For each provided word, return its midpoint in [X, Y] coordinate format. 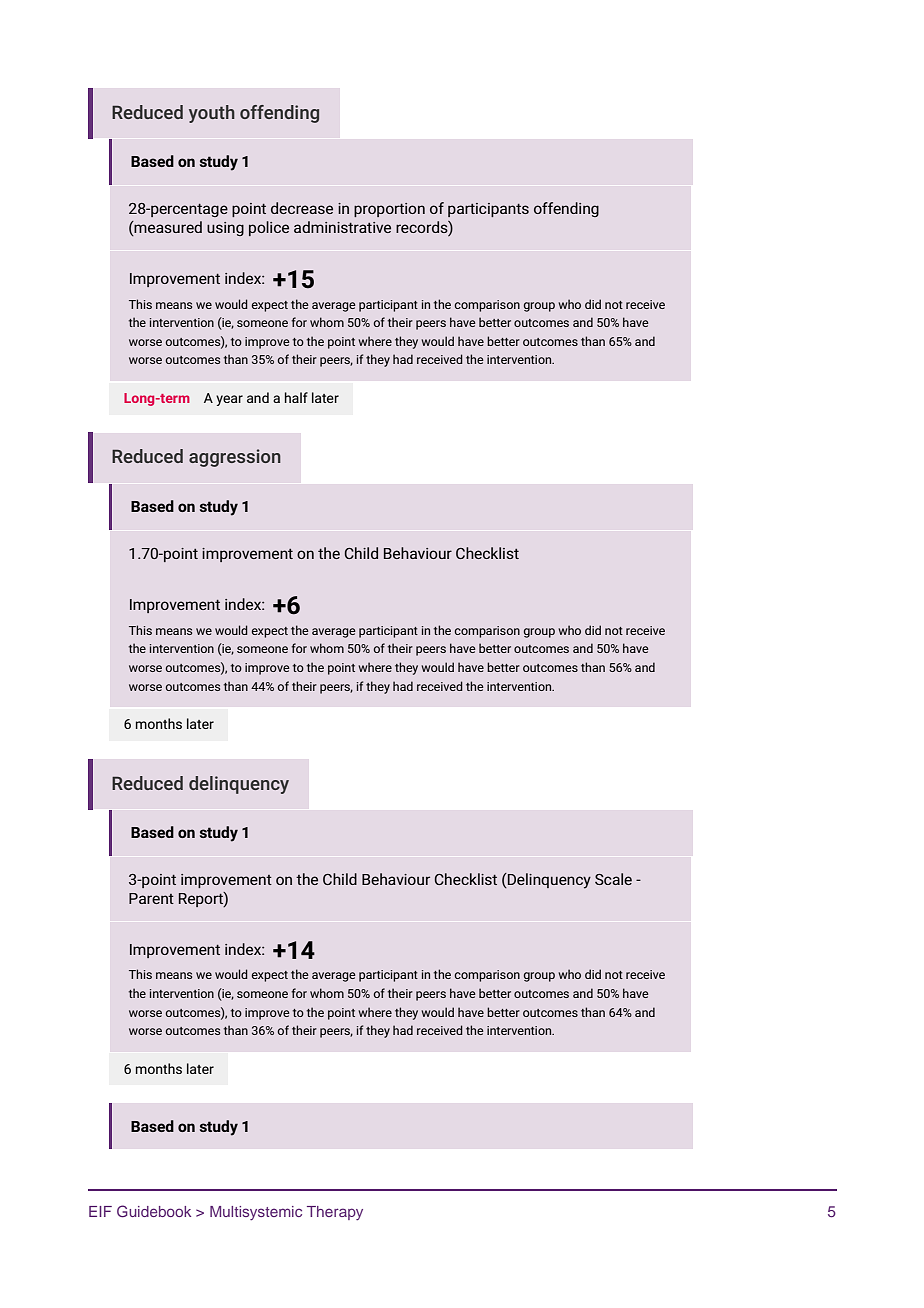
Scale [613, 879]
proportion [389, 210]
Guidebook [154, 1211]
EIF [100, 1211]
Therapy [335, 1213]
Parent [151, 898]
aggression [235, 458]
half [296, 397]
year [229, 400]
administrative [342, 227]
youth [212, 114]
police [269, 228]
